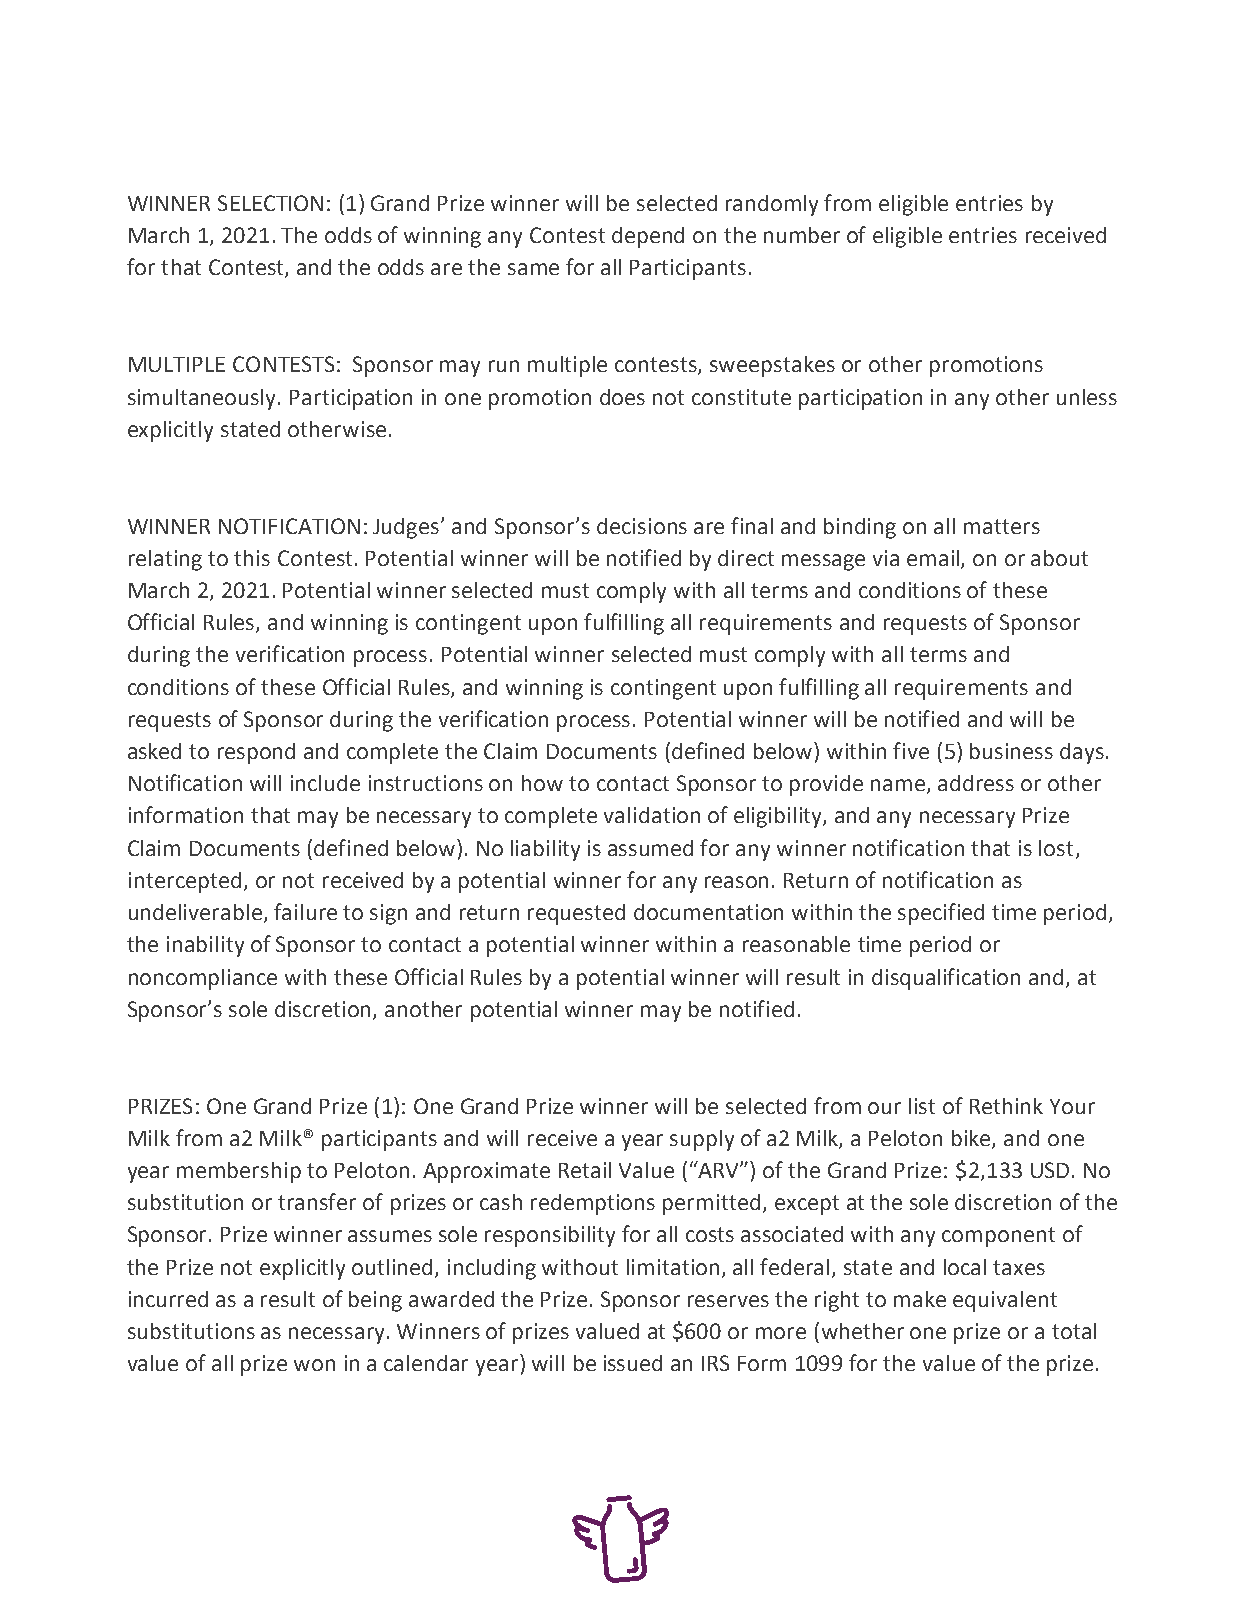  What do you see at coordinates (1006, 1106) in the screenshot?
I see `Rethink` at bounding box center [1006, 1106].
